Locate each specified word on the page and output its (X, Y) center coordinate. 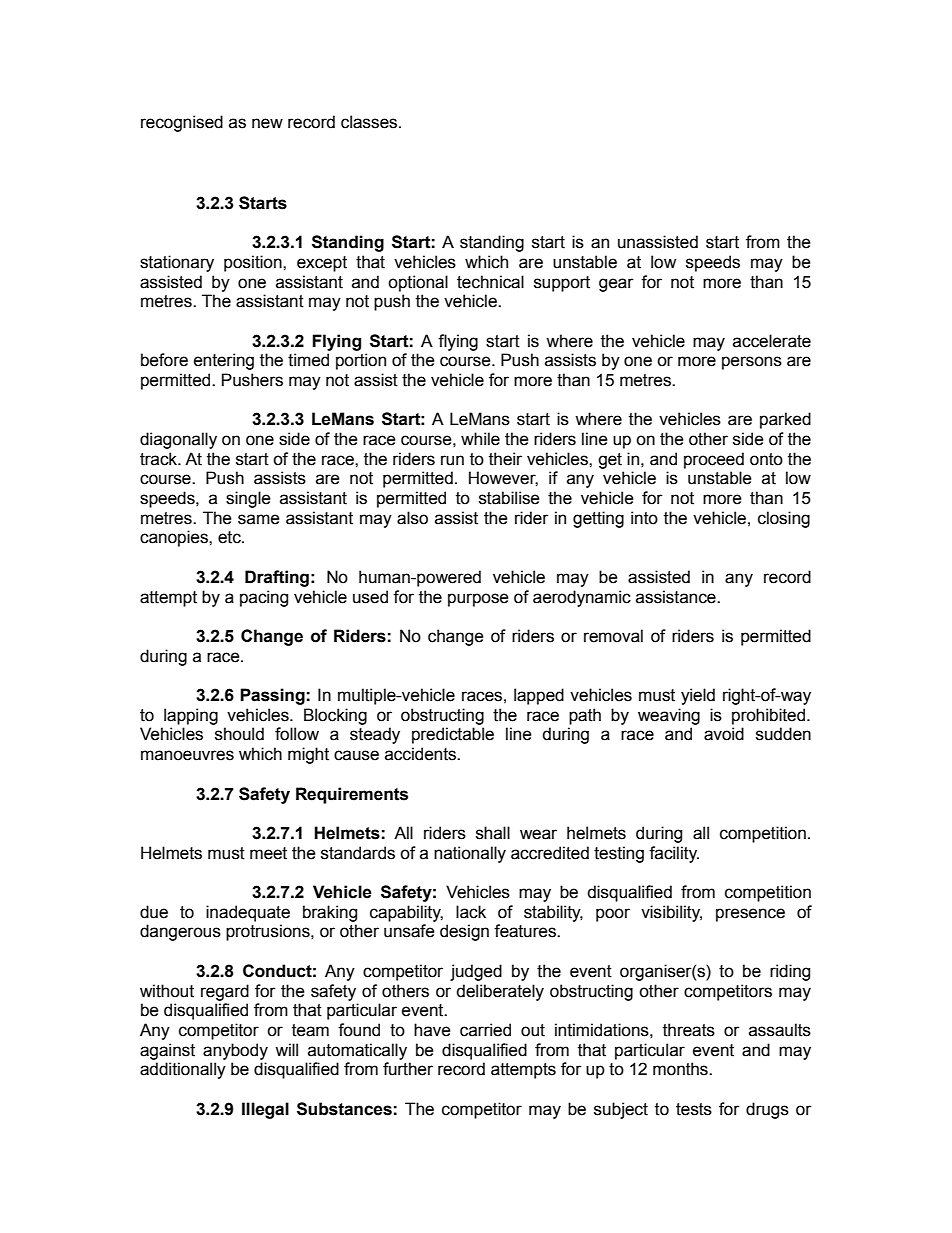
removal (613, 636)
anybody (235, 1051)
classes (370, 122)
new (267, 123)
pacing (264, 598)
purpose (478, 600)
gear (616, 285)
